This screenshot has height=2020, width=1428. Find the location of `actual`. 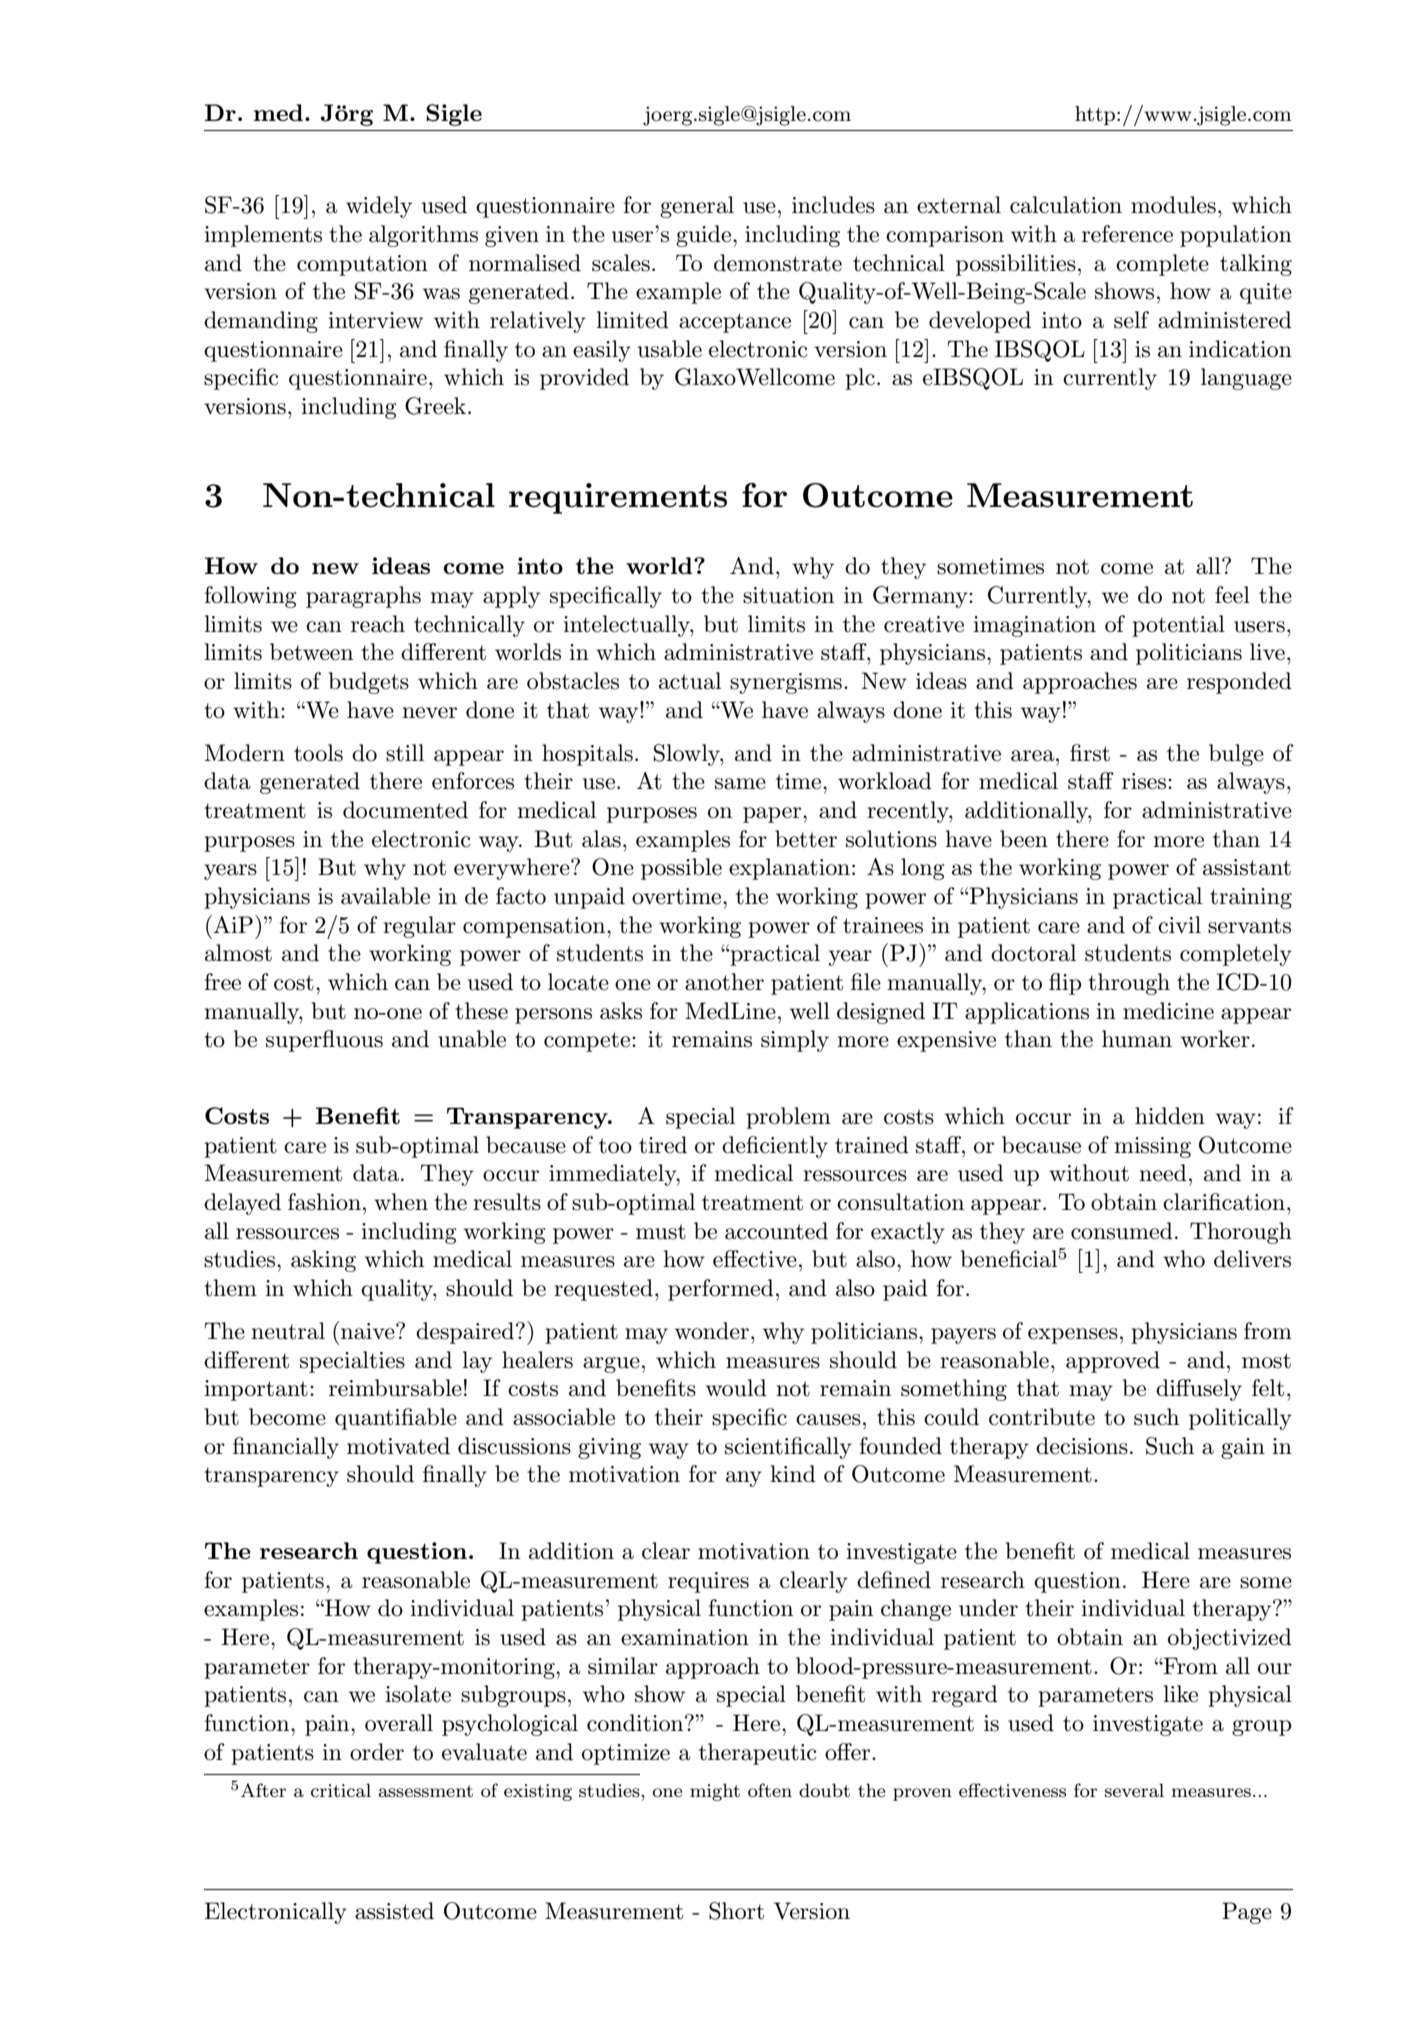

actual is located at coordinates (690, 681).
